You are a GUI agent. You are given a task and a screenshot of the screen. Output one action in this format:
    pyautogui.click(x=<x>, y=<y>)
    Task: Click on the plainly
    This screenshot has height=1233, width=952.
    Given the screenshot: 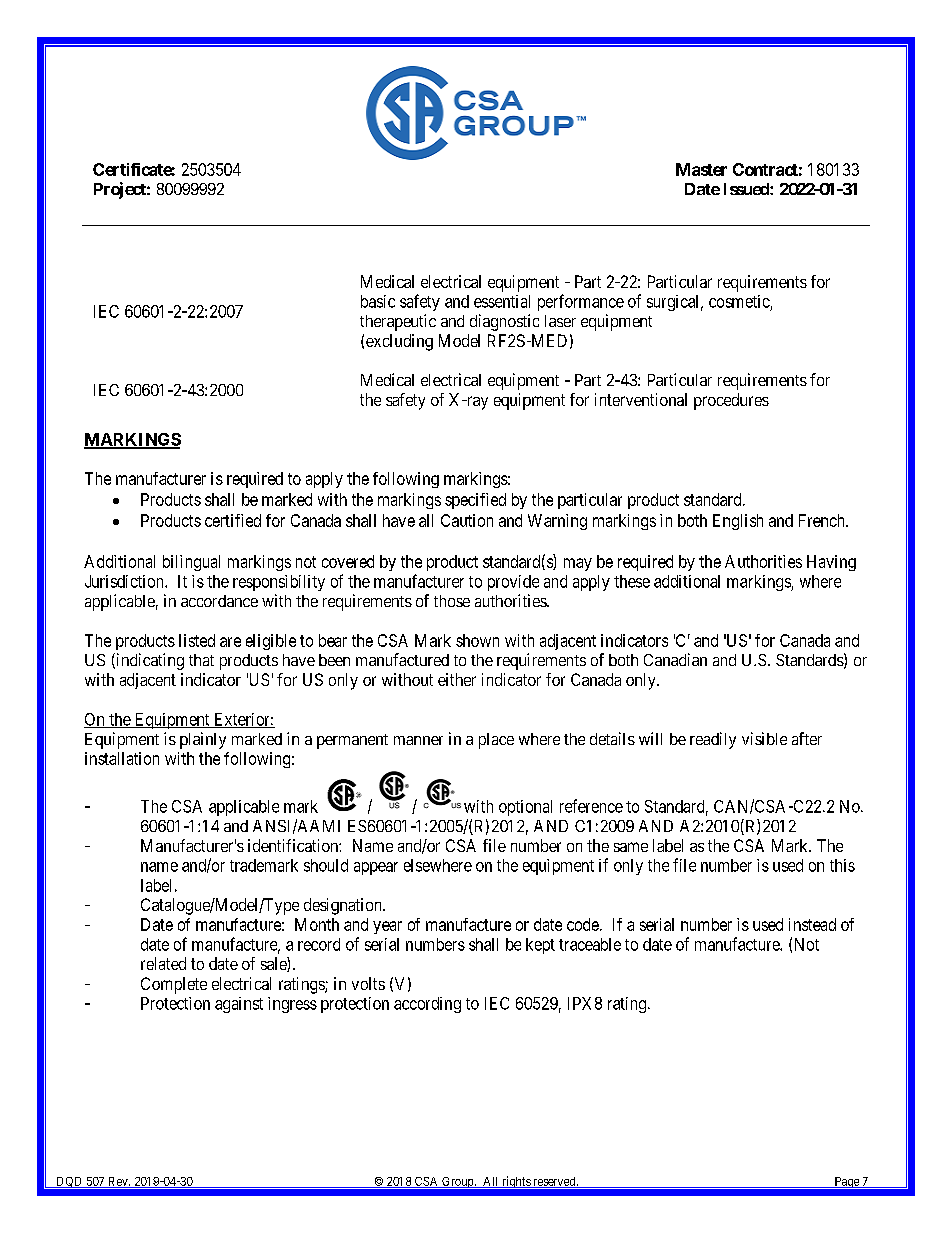 What is the action you would take?
    pyautogui.click(x=203, y=740)
